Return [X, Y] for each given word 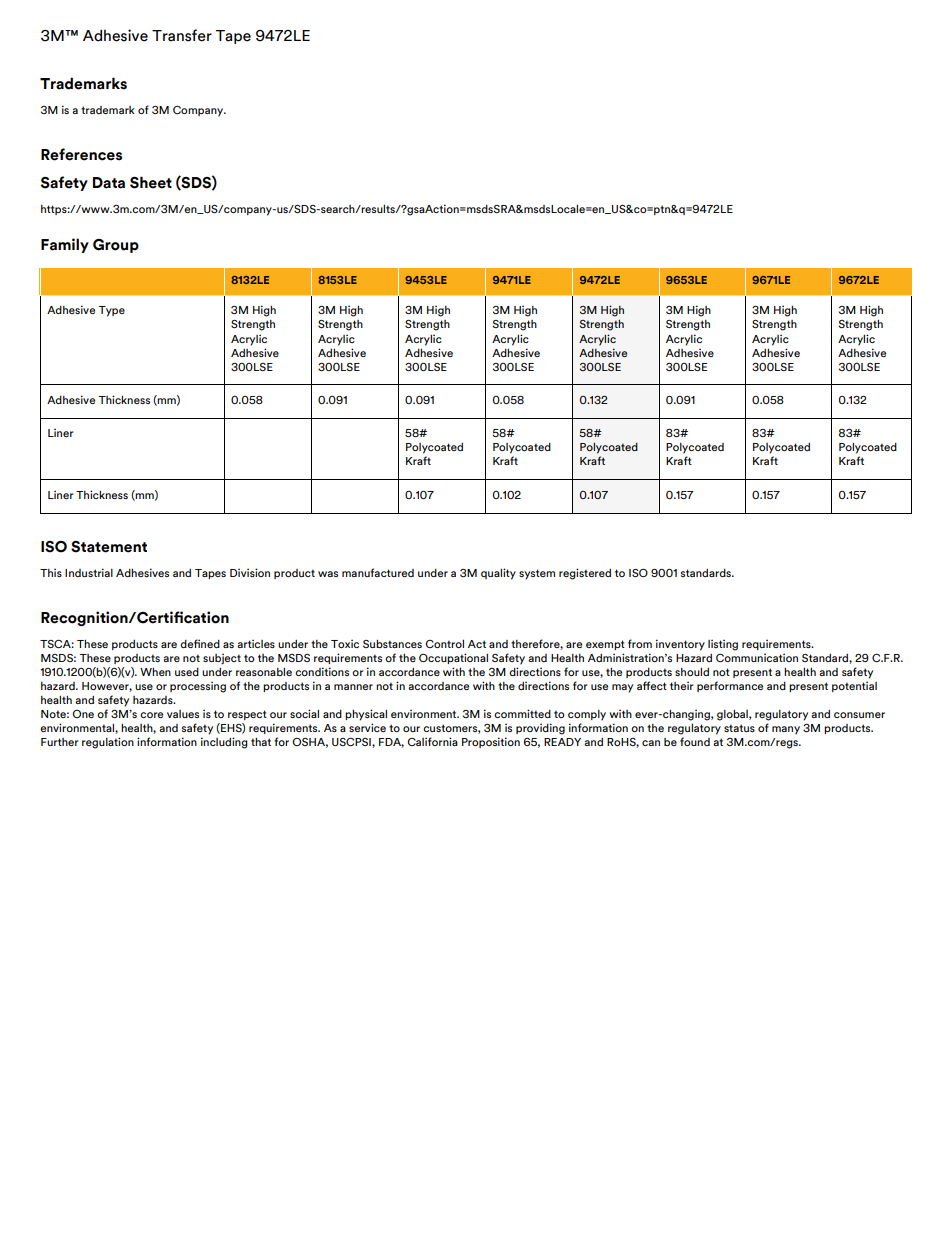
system [537, 574]
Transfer [182, 35]
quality [498, 574]
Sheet [151, 182]
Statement [109, 547]
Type [111, 311]
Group [116, 246]
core [151, 715]
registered [585, 574]
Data [109, 183]
